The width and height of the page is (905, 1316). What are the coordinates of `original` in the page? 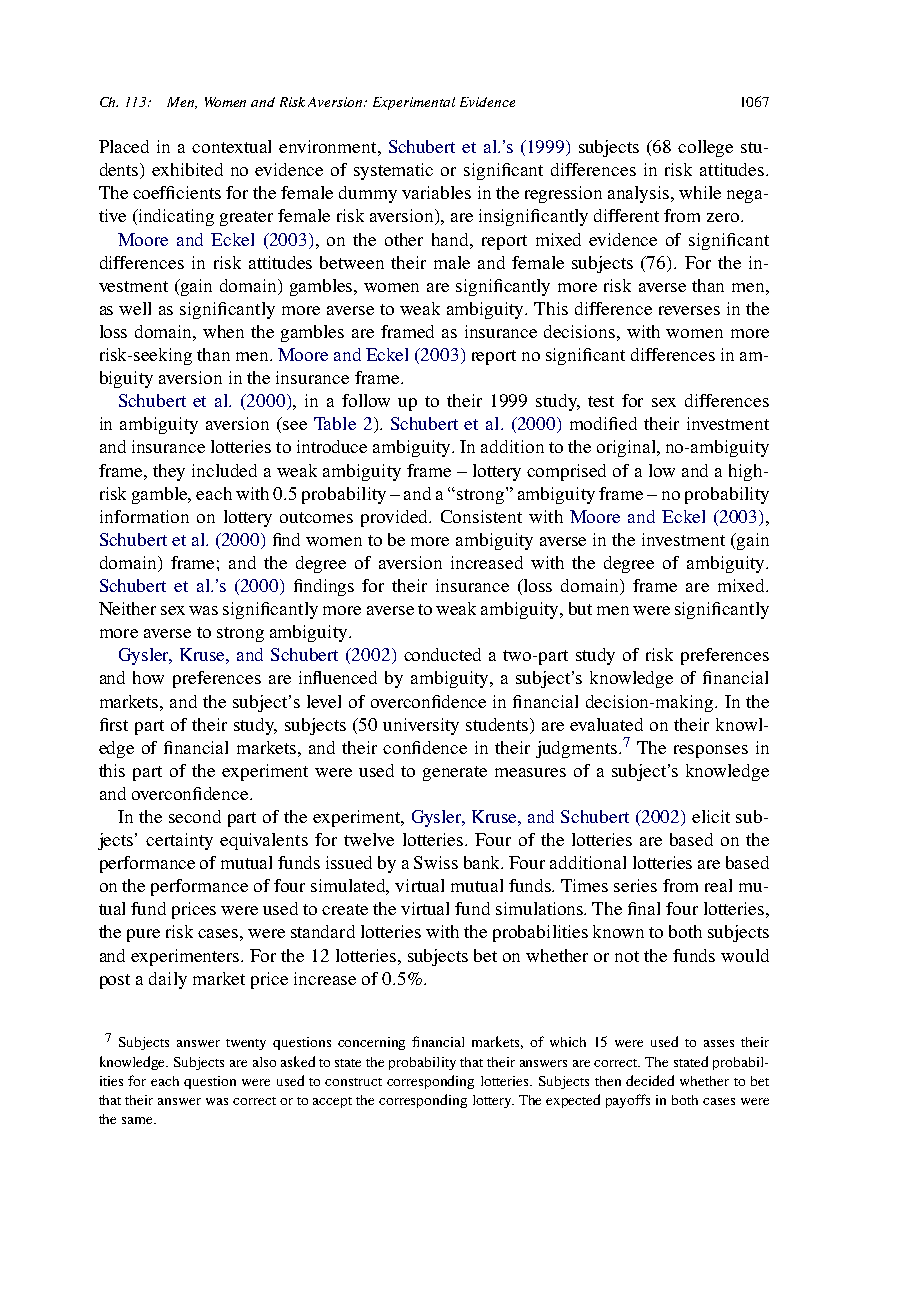 It's located at (628, 448).
